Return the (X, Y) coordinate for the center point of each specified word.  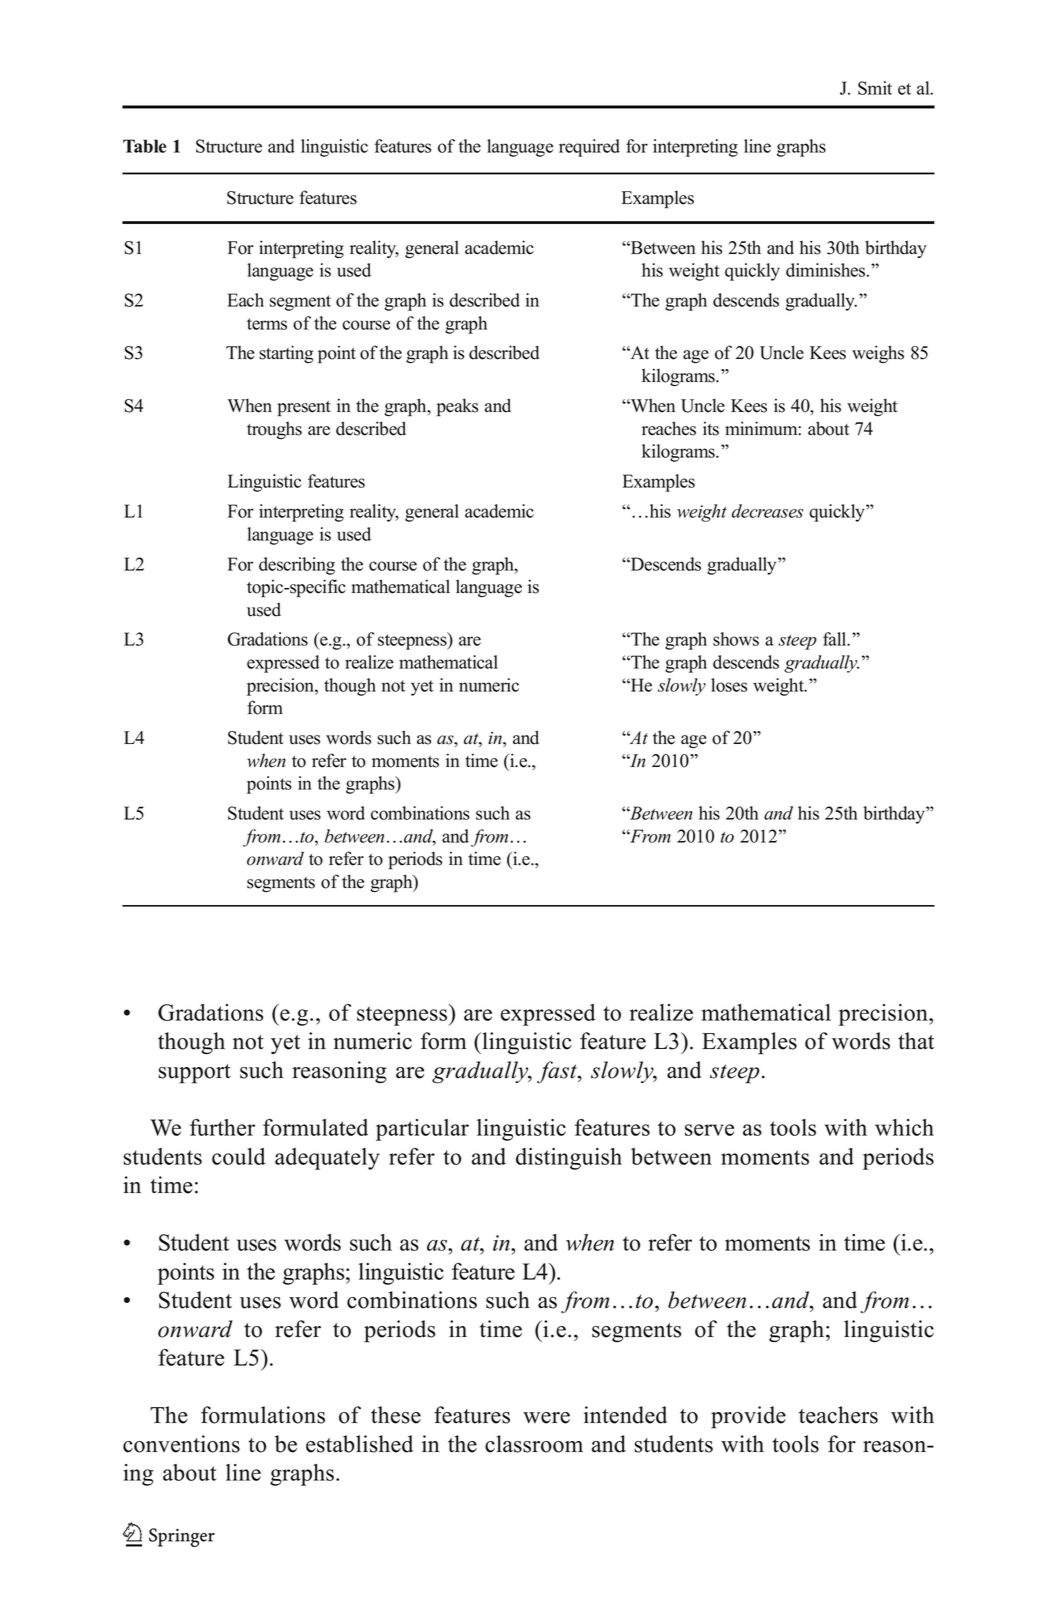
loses (729, 685)
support (194, 1074)
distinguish (569, 1159)
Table (144, 146)
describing (297, 566)
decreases (768, 511)
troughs (274, 430)
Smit (875, 88)
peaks (457, 407)
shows (736, 639)
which (904, 1127)
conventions (181, 1444)
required (589, 148)
